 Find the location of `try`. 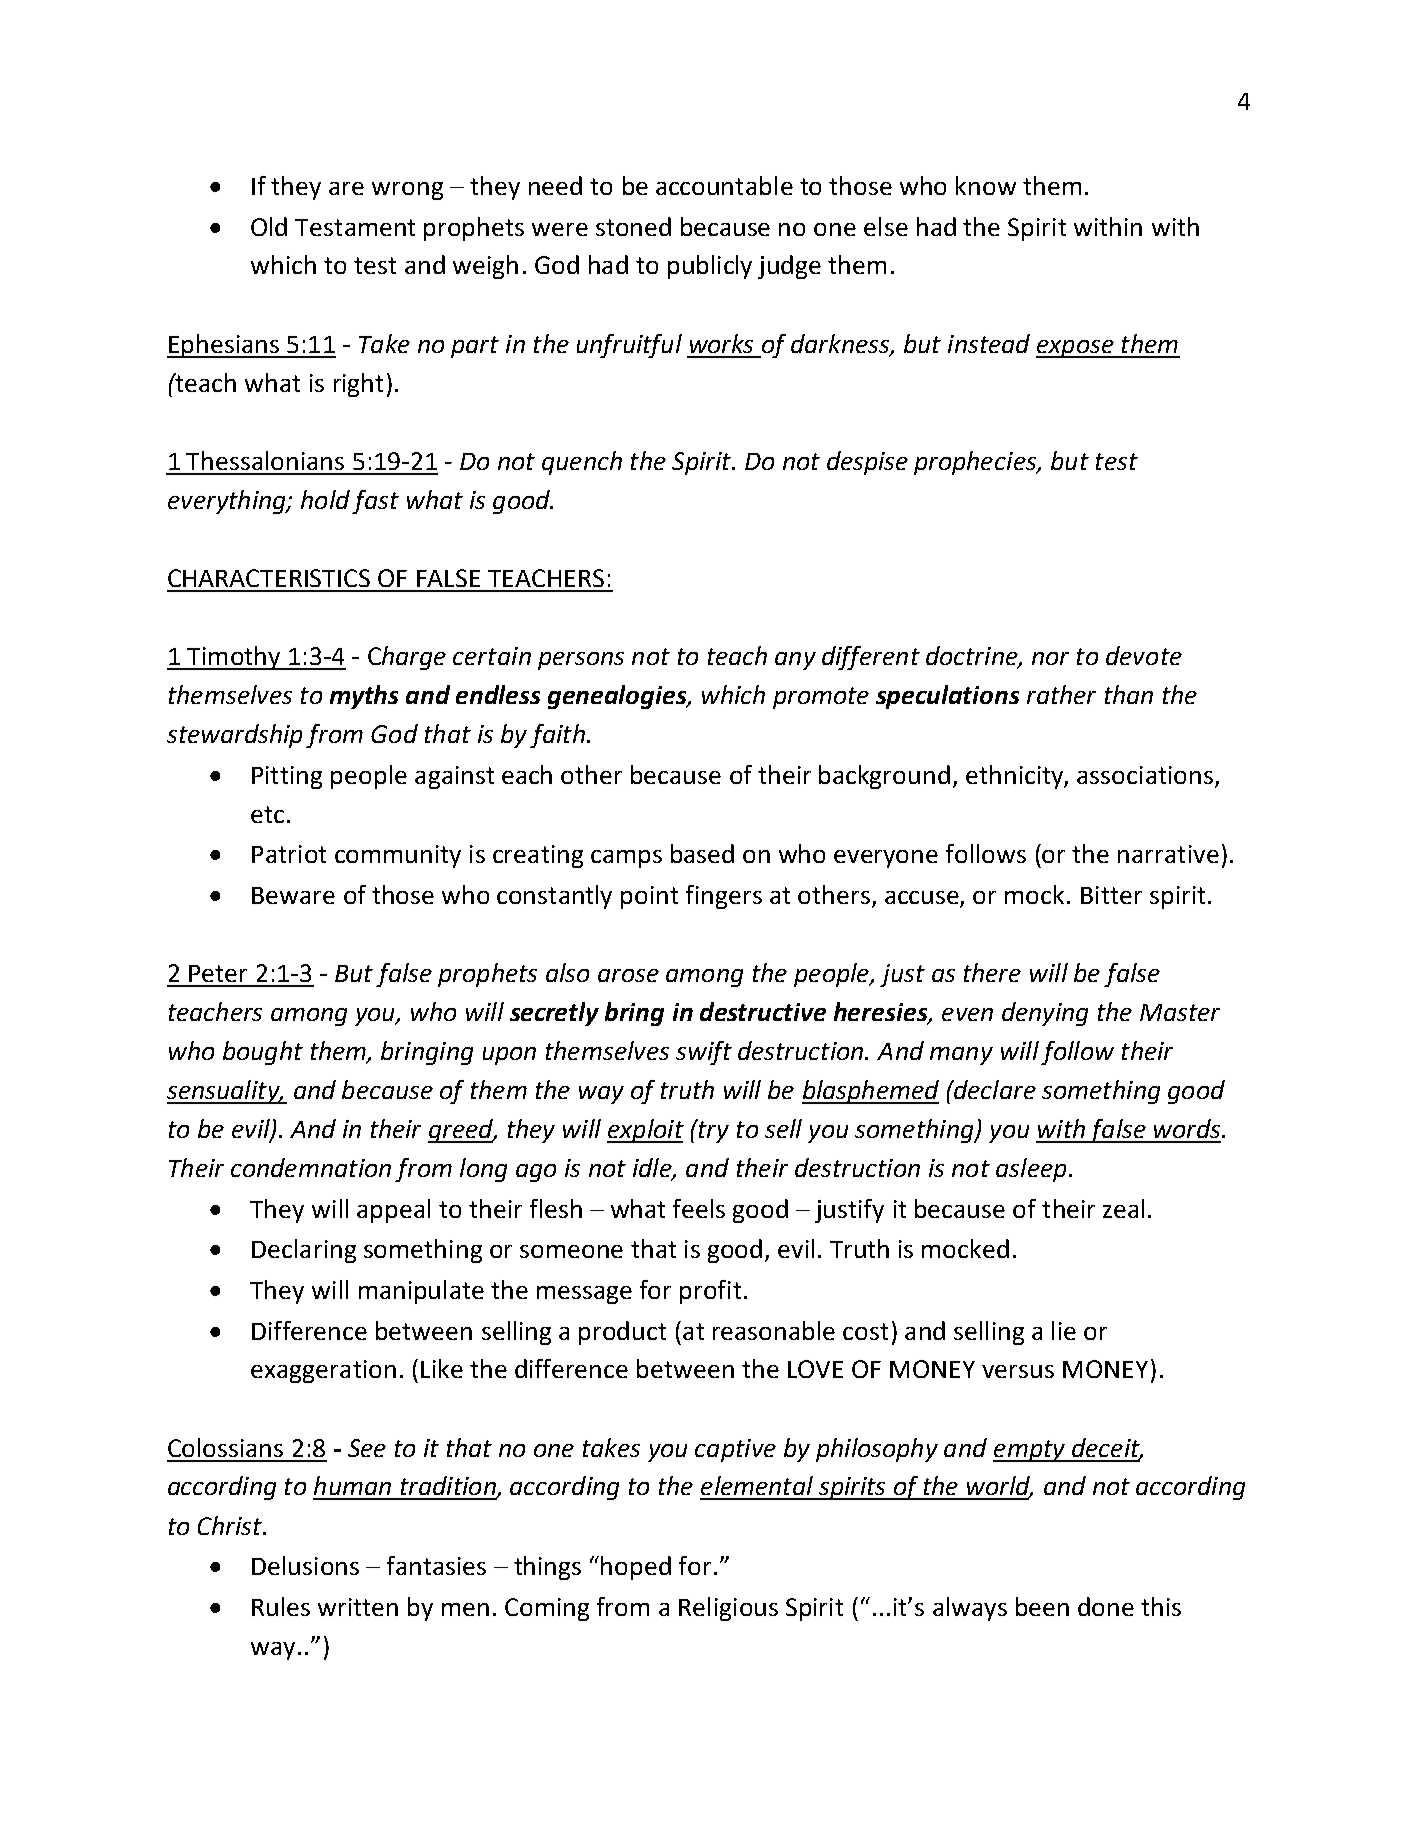

try is located at coordinates (712, 1131).
